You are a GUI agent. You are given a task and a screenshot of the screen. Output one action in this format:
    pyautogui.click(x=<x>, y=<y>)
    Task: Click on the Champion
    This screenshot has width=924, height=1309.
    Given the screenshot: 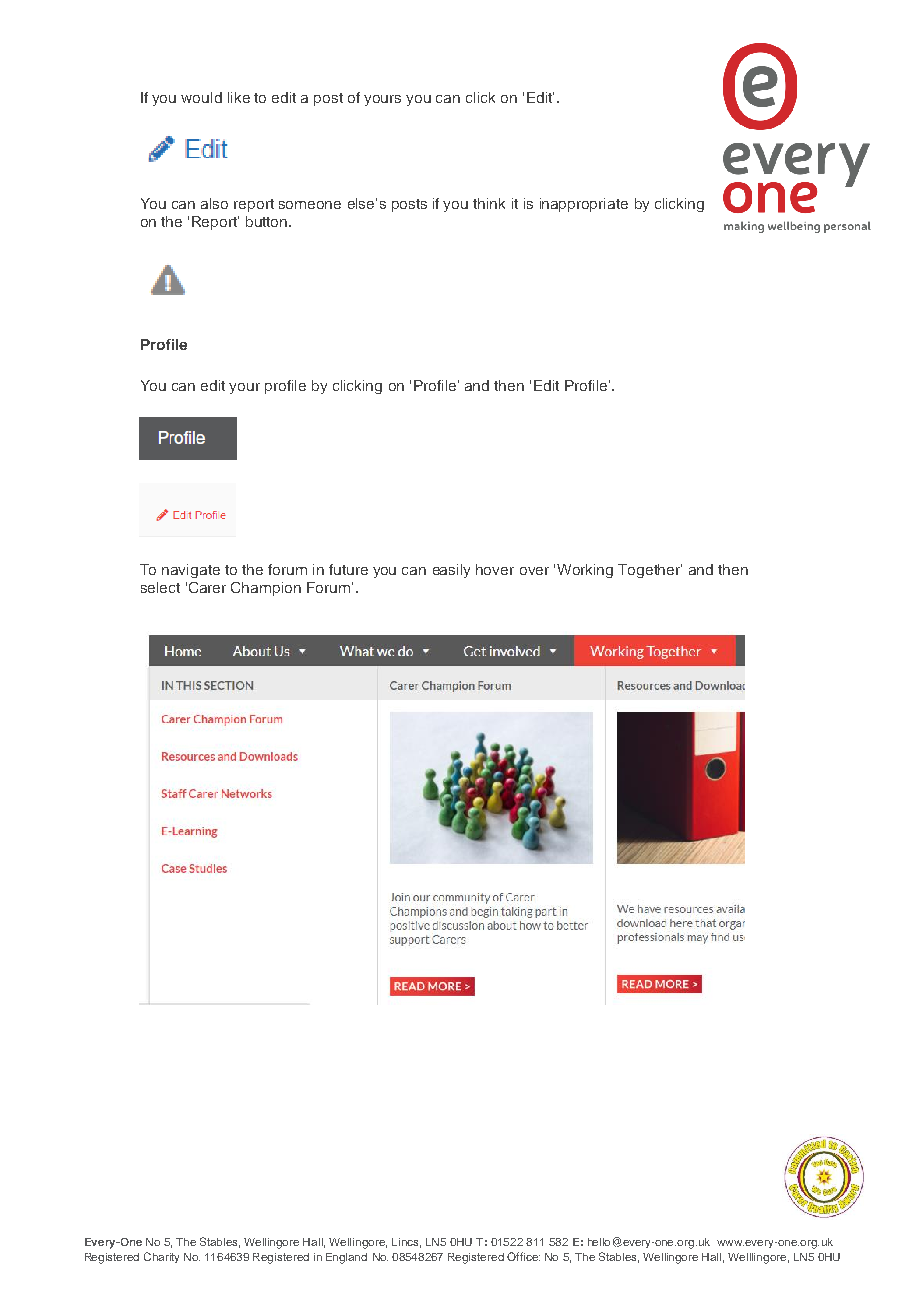 What is the action you would take?
    pyautogui.click(x=266, y=589)
